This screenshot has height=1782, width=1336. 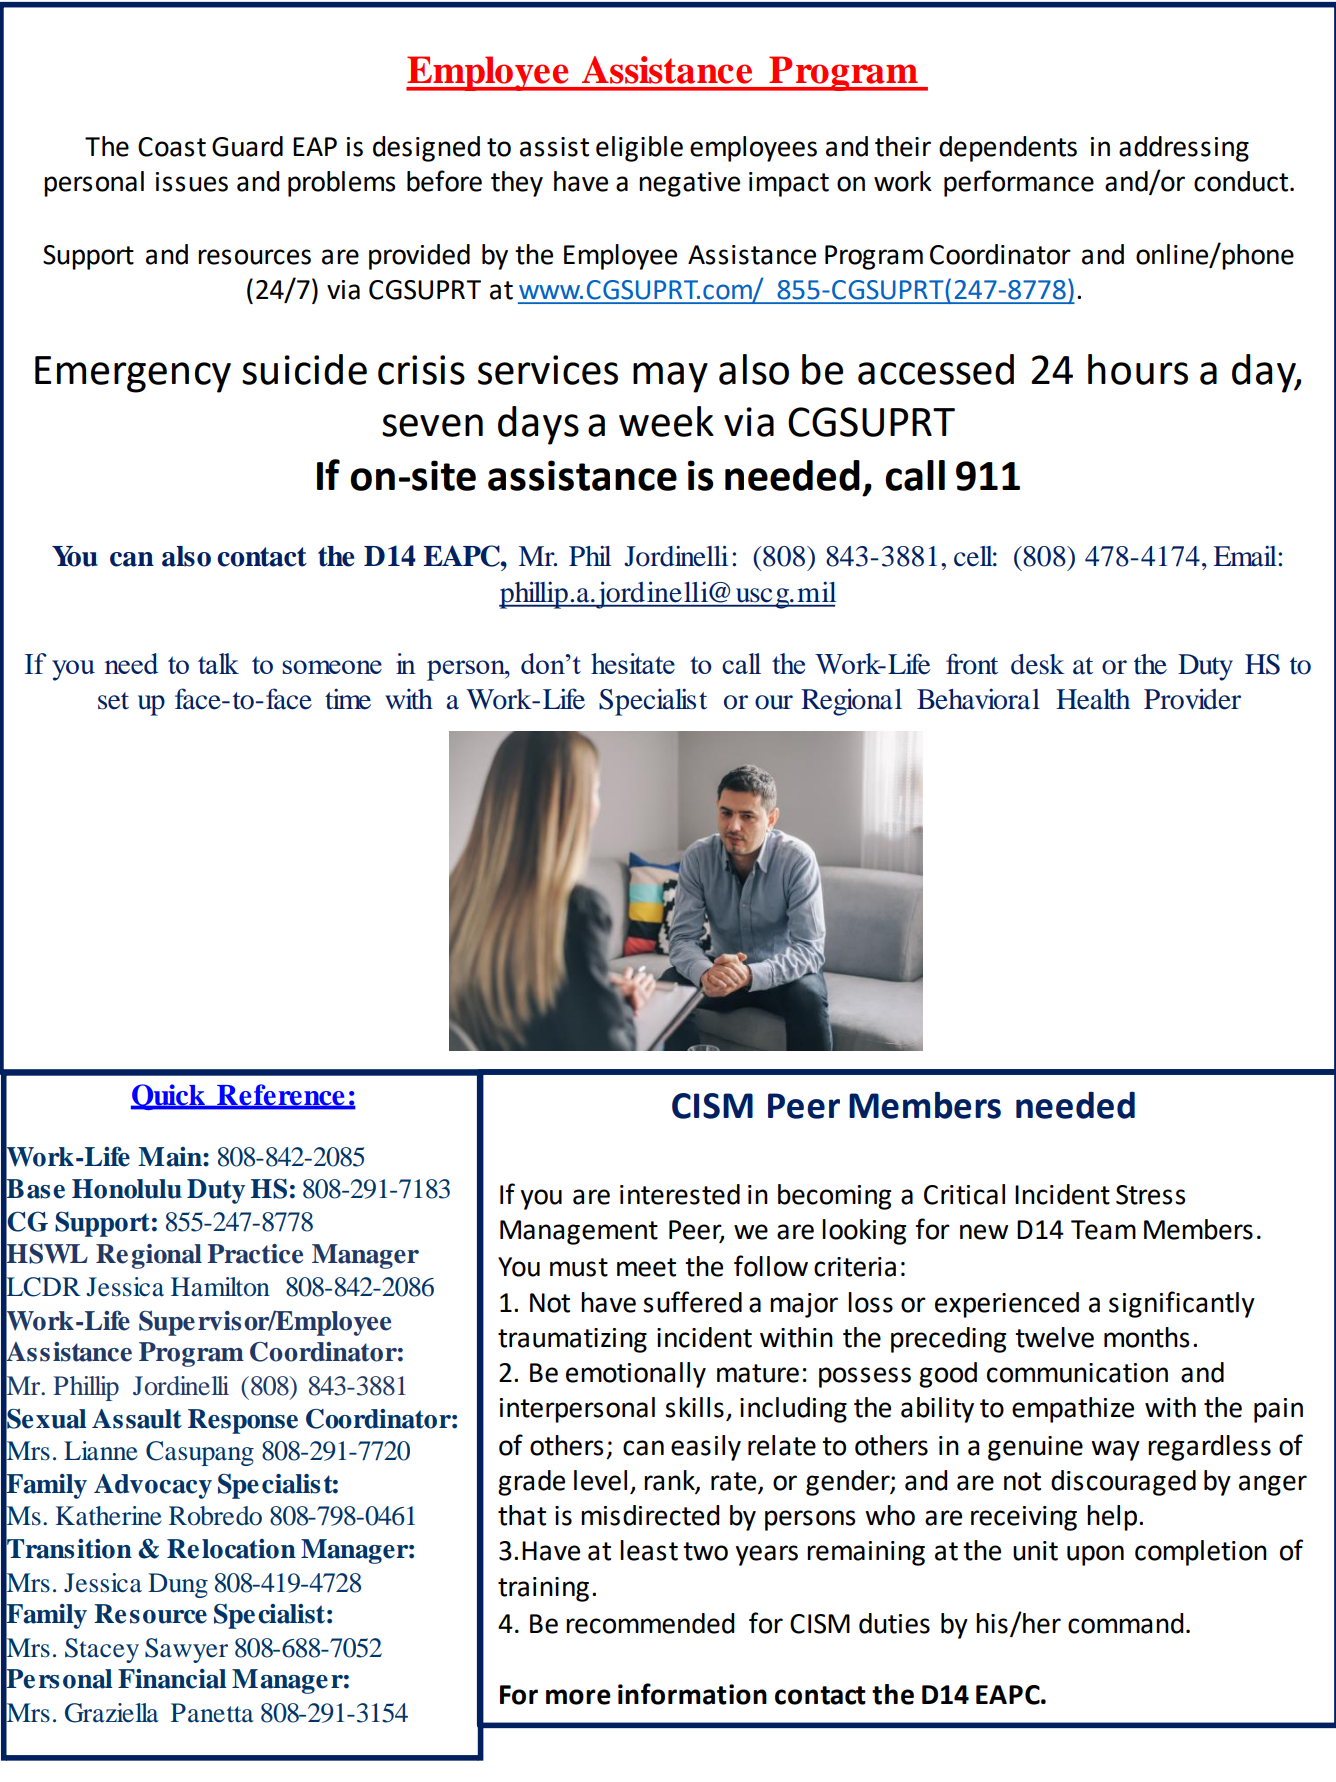 I want to click on suicide, so click(x=304, y=369).
